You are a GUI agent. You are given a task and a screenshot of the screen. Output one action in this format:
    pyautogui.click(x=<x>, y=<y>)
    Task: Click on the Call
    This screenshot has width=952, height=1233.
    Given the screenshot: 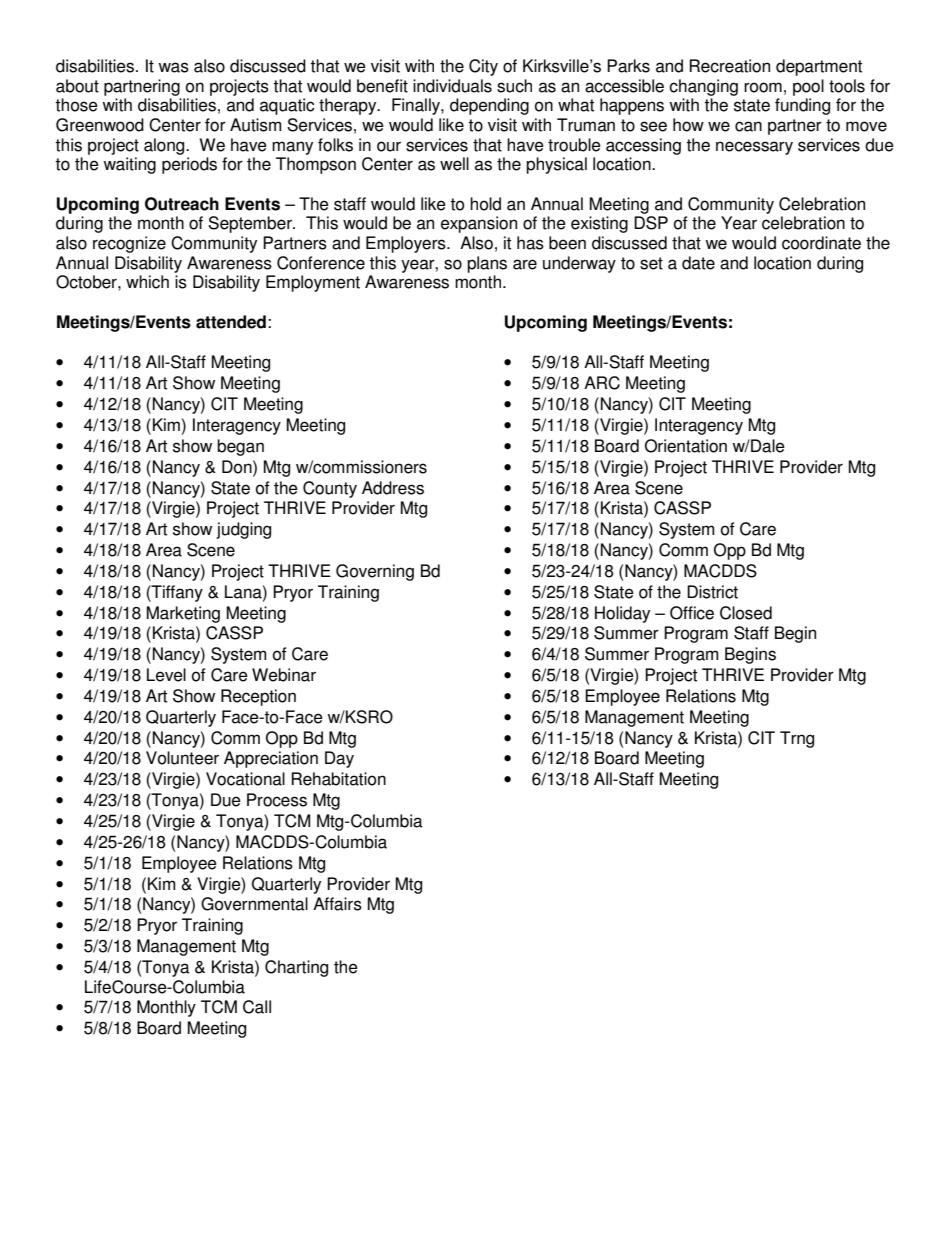 What is the action you would take?
    pyautogui.click(x=257, y=1007)
